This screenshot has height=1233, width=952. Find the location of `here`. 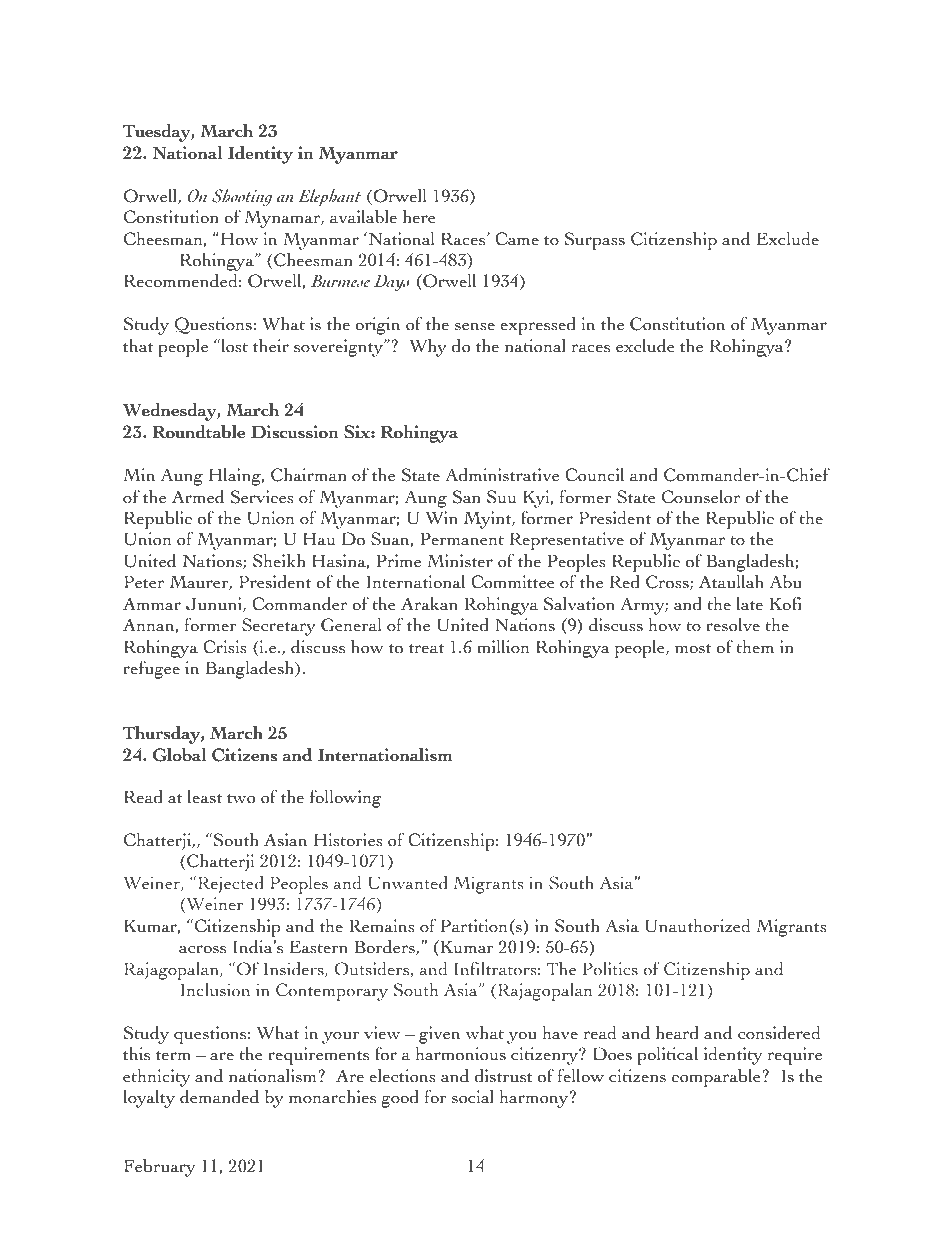

here is located at coordinates (419, 217).
